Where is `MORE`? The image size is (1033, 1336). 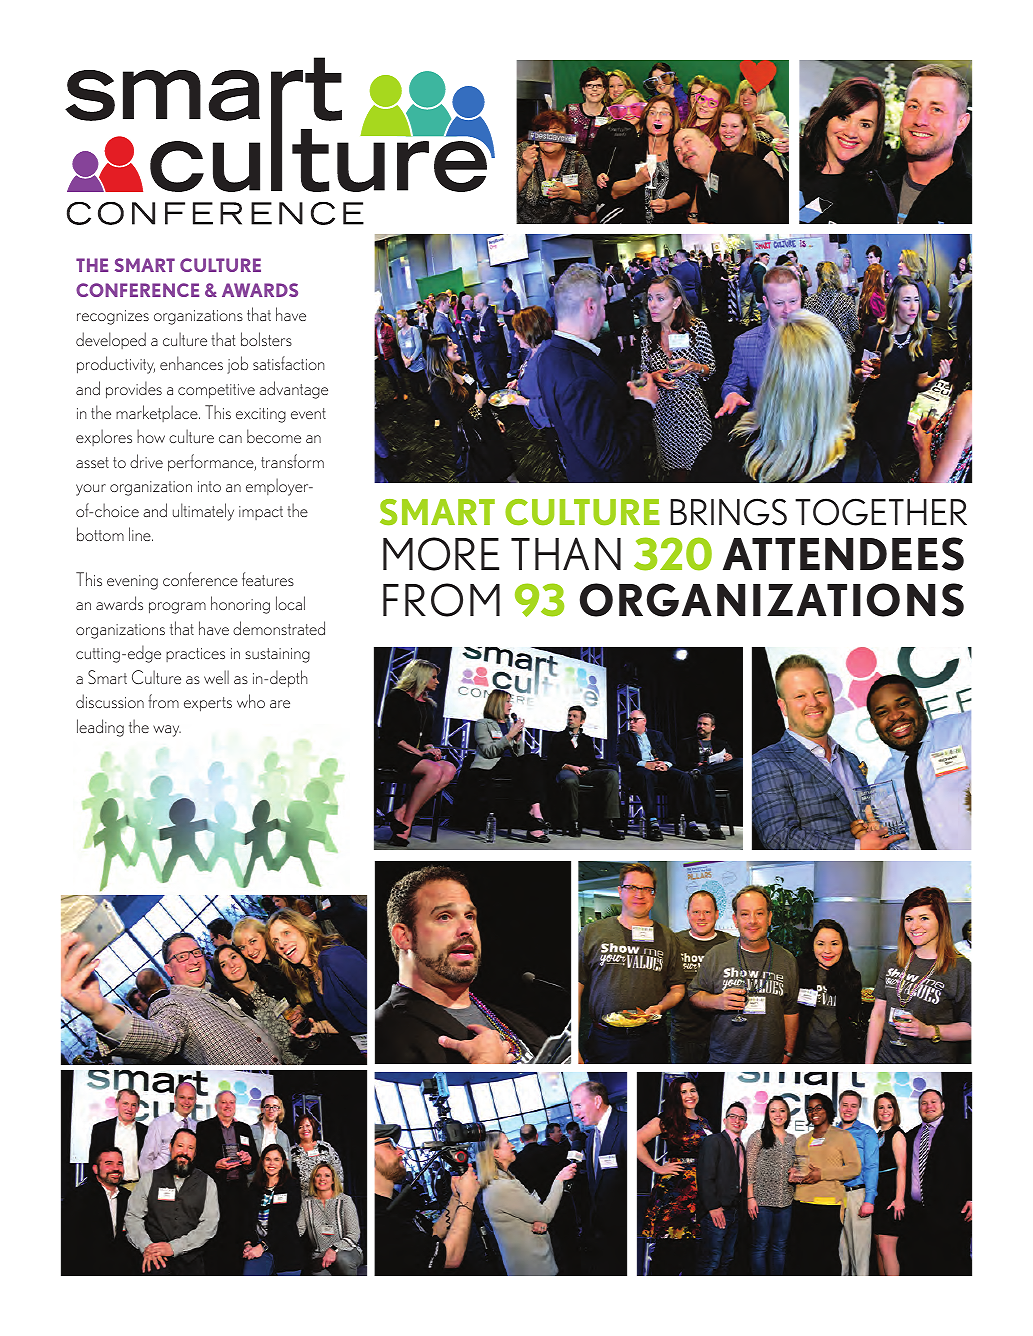
MORE is located at coordinates (441, 554).
